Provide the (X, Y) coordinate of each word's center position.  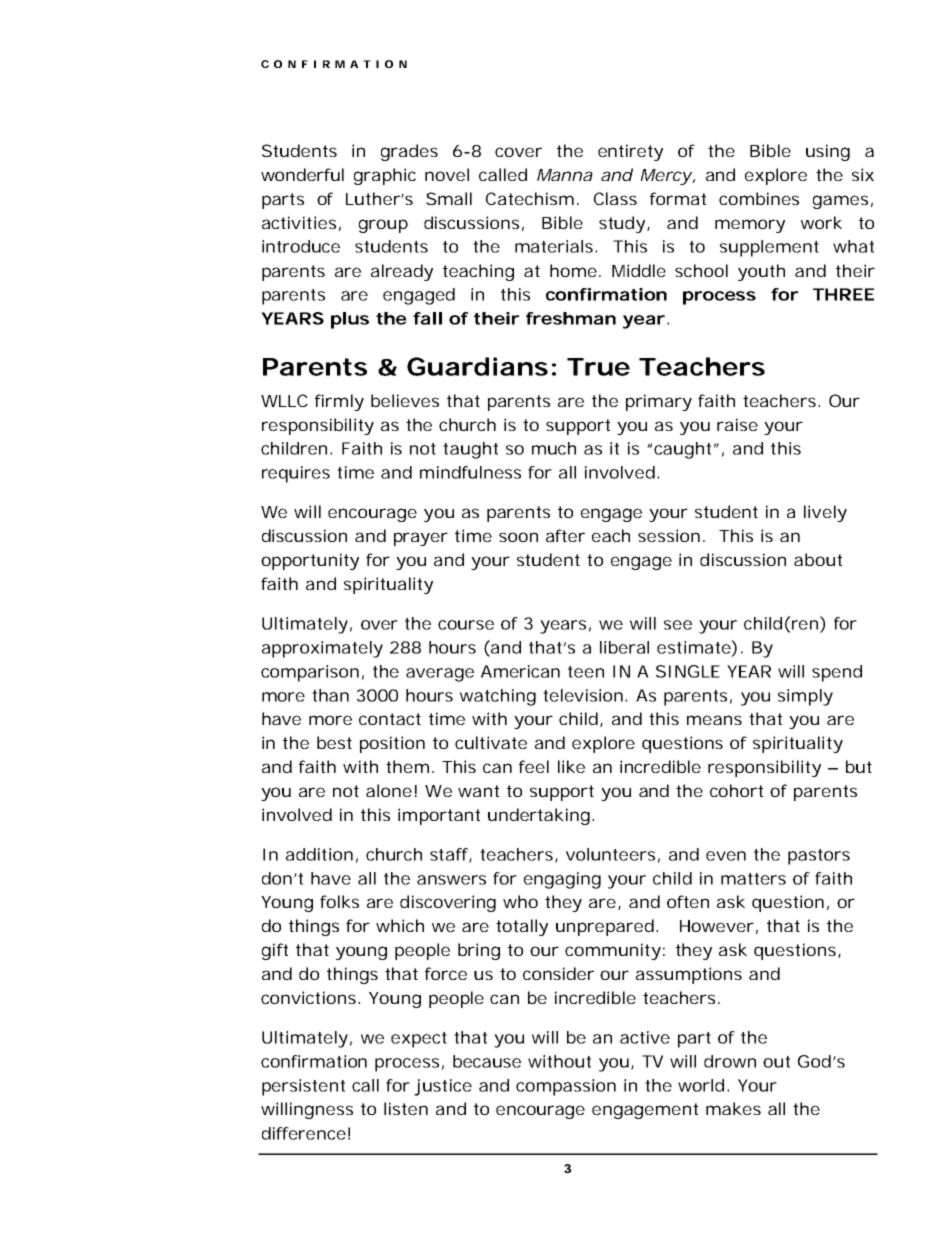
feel (534, 766)
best (334, 742)
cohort (736, 790)
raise (737, 424)
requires (296, 474)
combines (759, 198)
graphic (385, 176)
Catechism (528, 198)
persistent (303, 1087)
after (565, 535)
